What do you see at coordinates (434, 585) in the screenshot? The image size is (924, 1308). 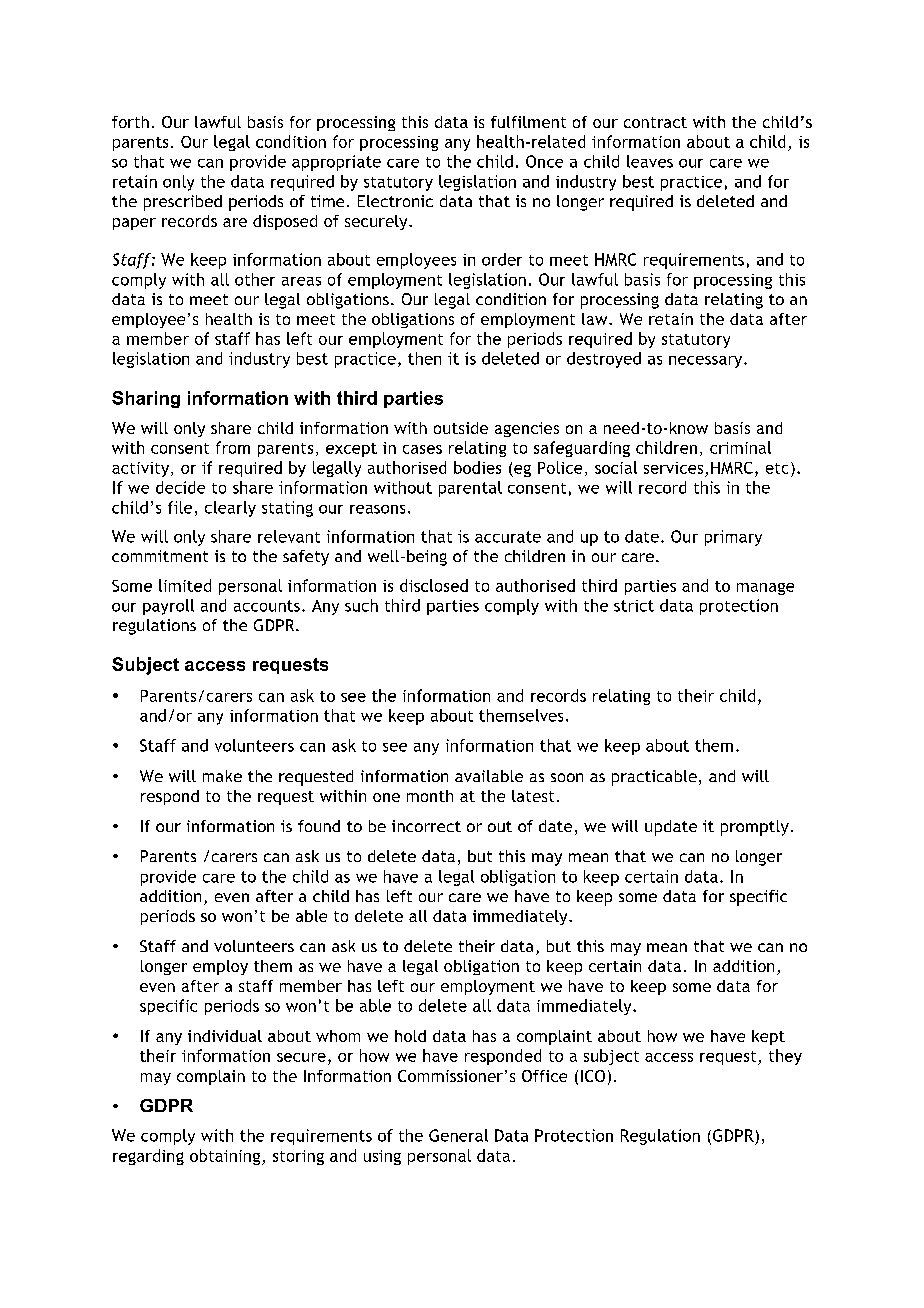 I see `disclosed` at bounding box center [434, 585].
